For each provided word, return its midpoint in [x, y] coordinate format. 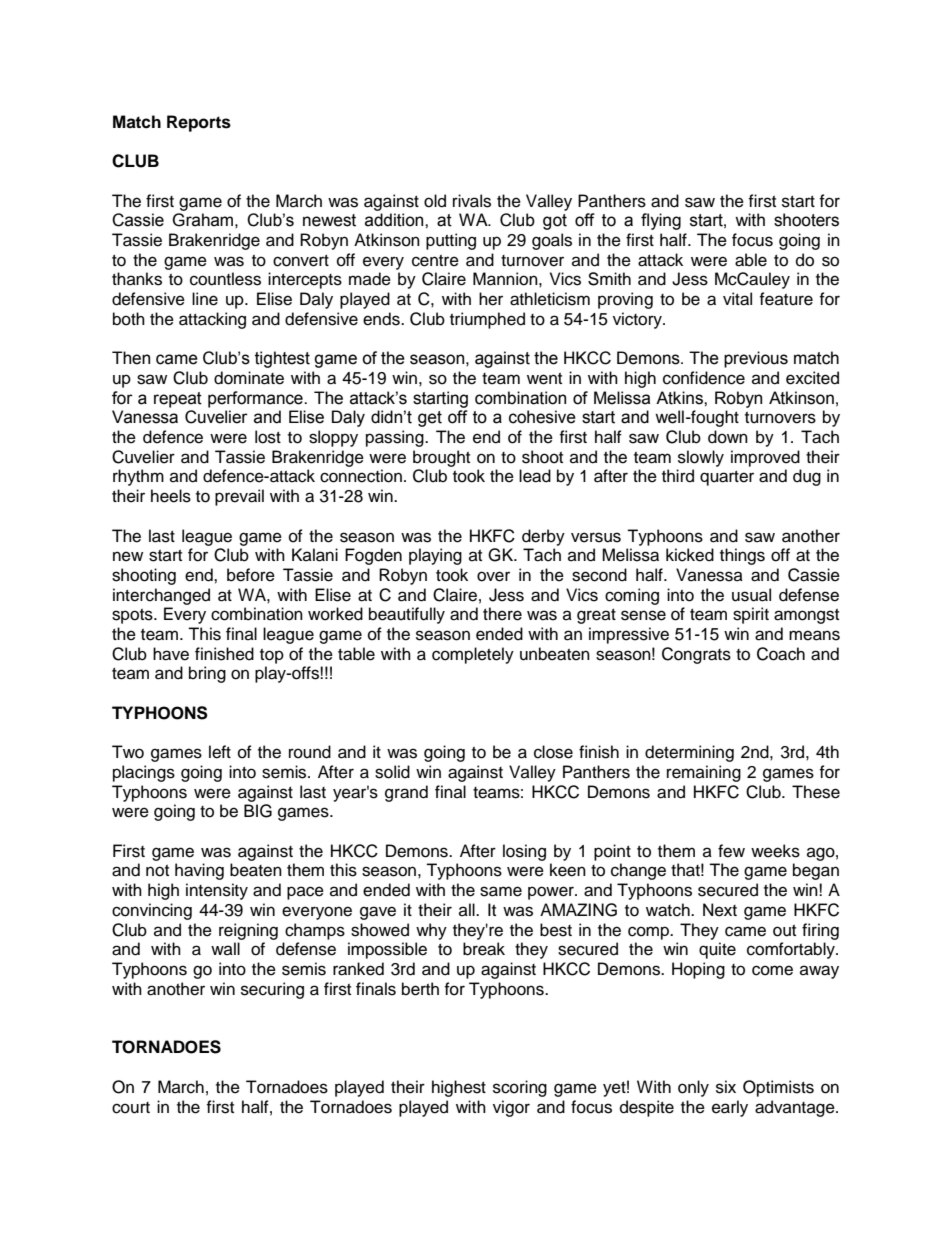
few [731, 851]
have [171, 654]
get [430, 419]
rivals [472, 201]
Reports [199, 123]
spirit [751, 615]
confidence [704, 378]
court [131, 1108]
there [502, 614]
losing [524, 852]
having [199, 871]
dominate [249, 378]
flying [661, 221]
